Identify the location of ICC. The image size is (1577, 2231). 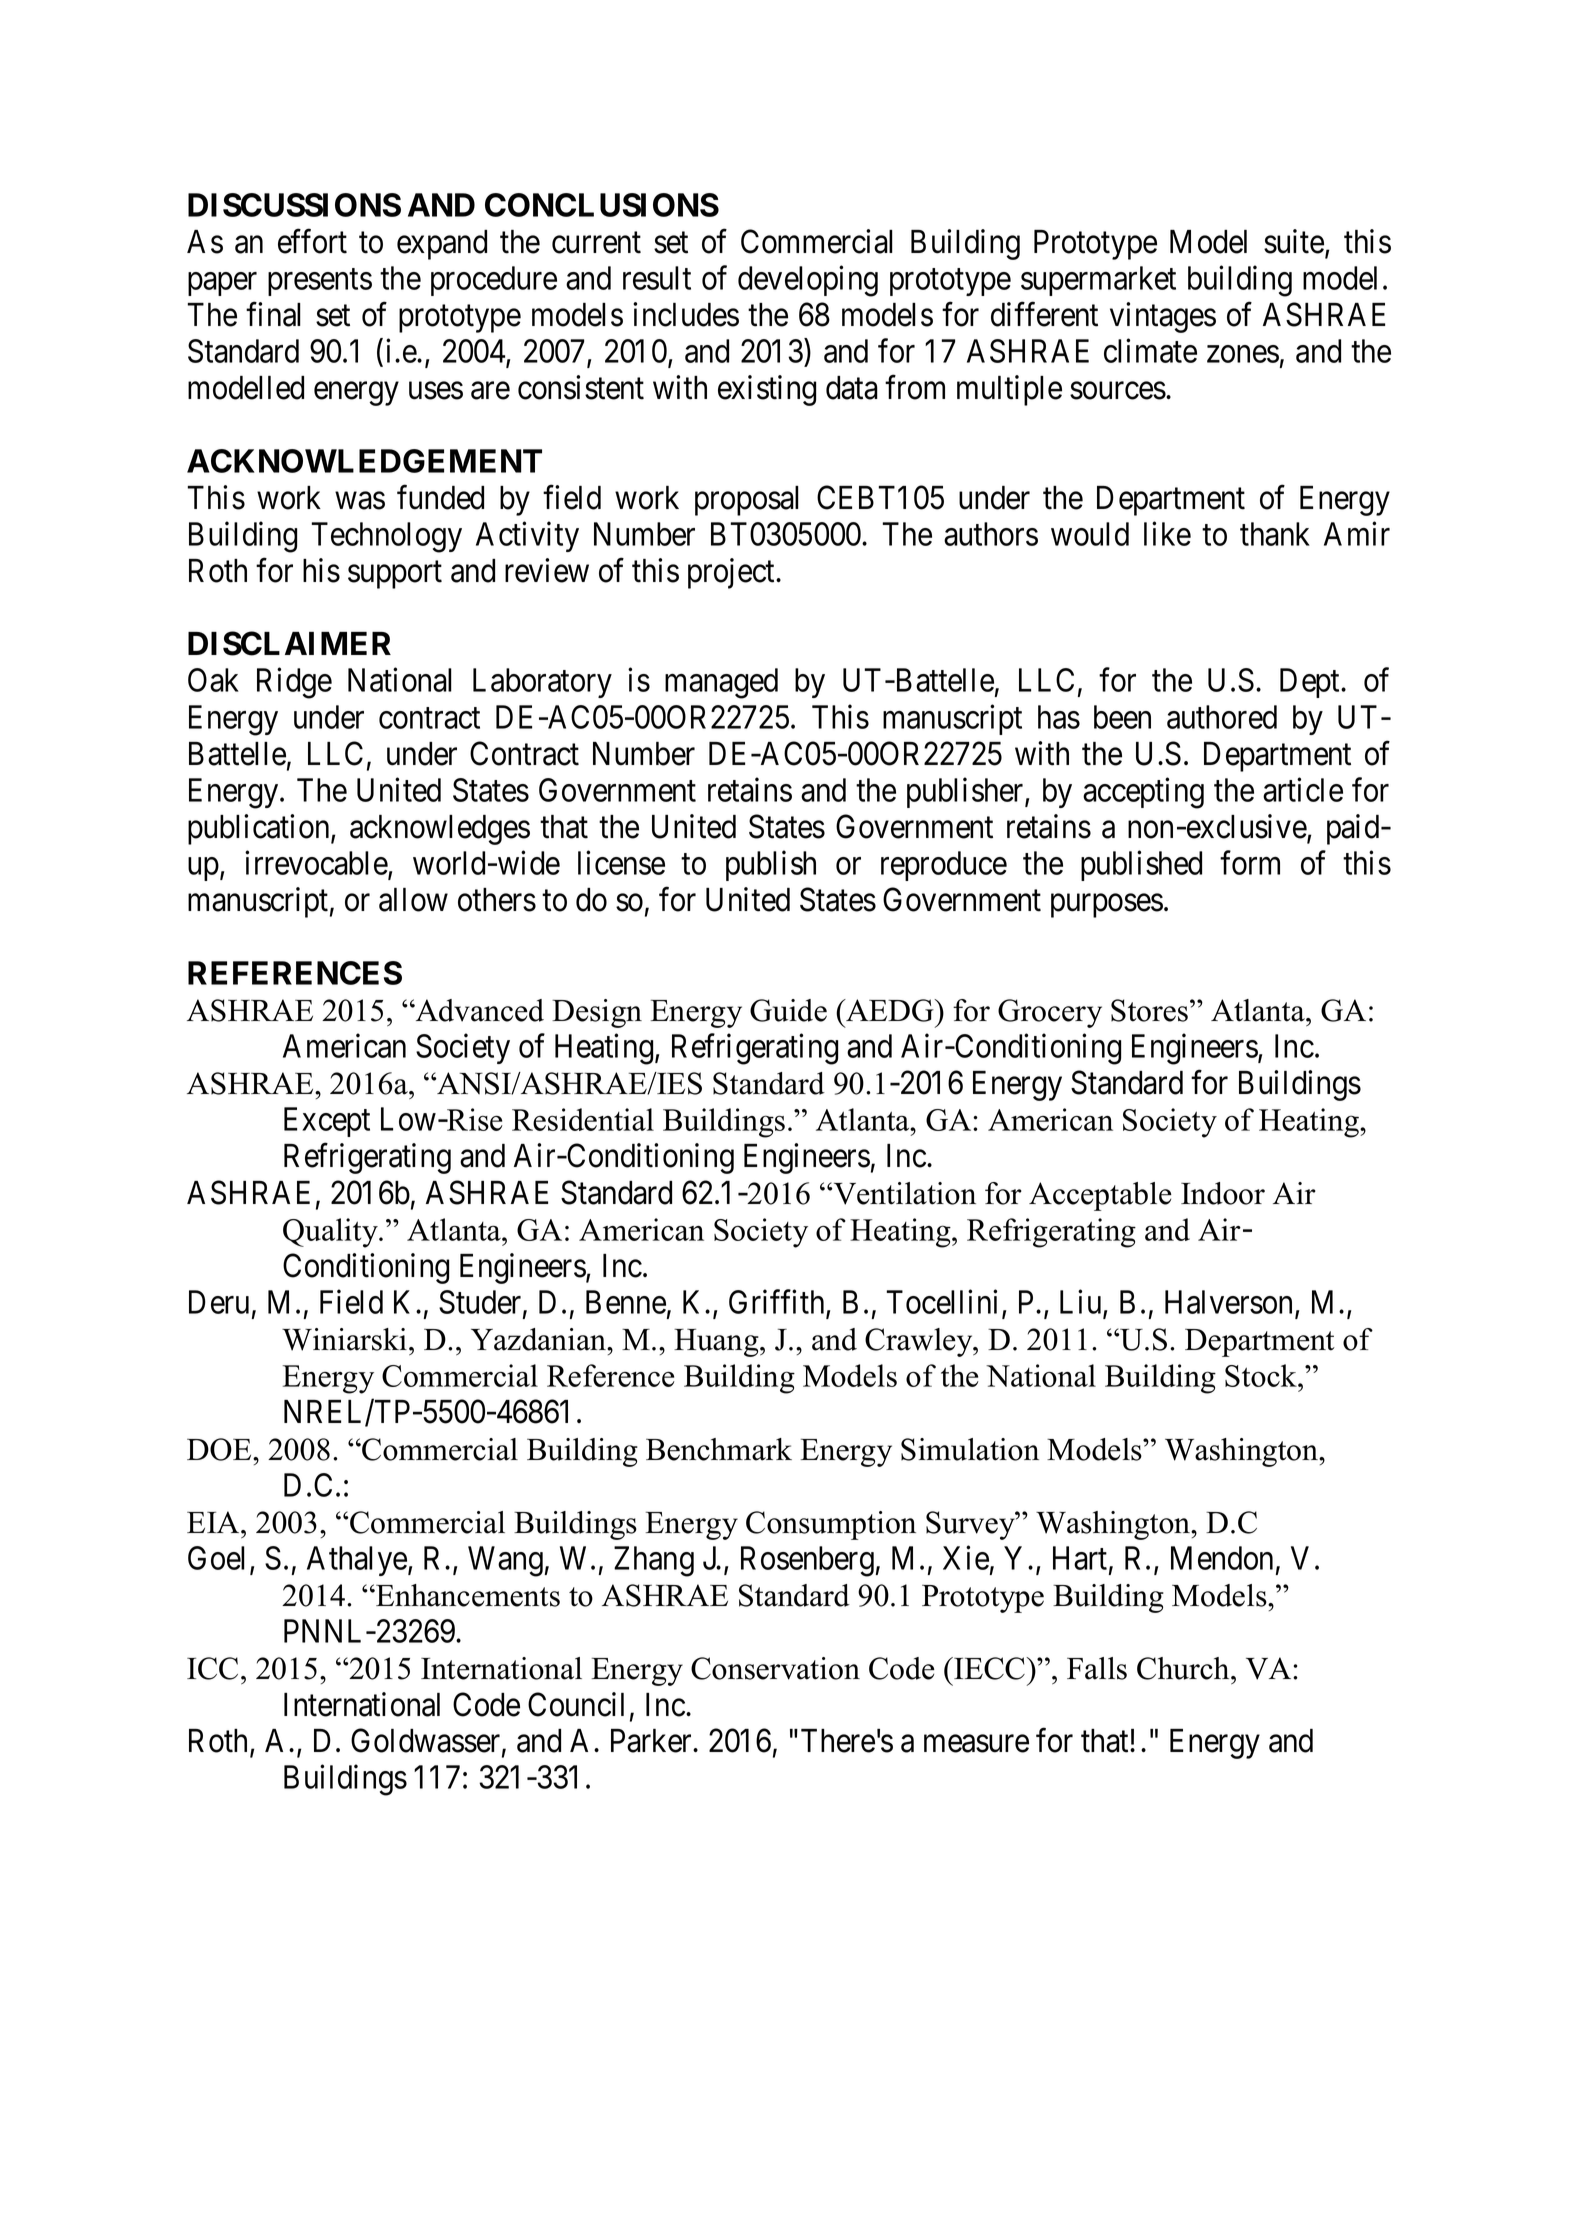
(212, 1668).
